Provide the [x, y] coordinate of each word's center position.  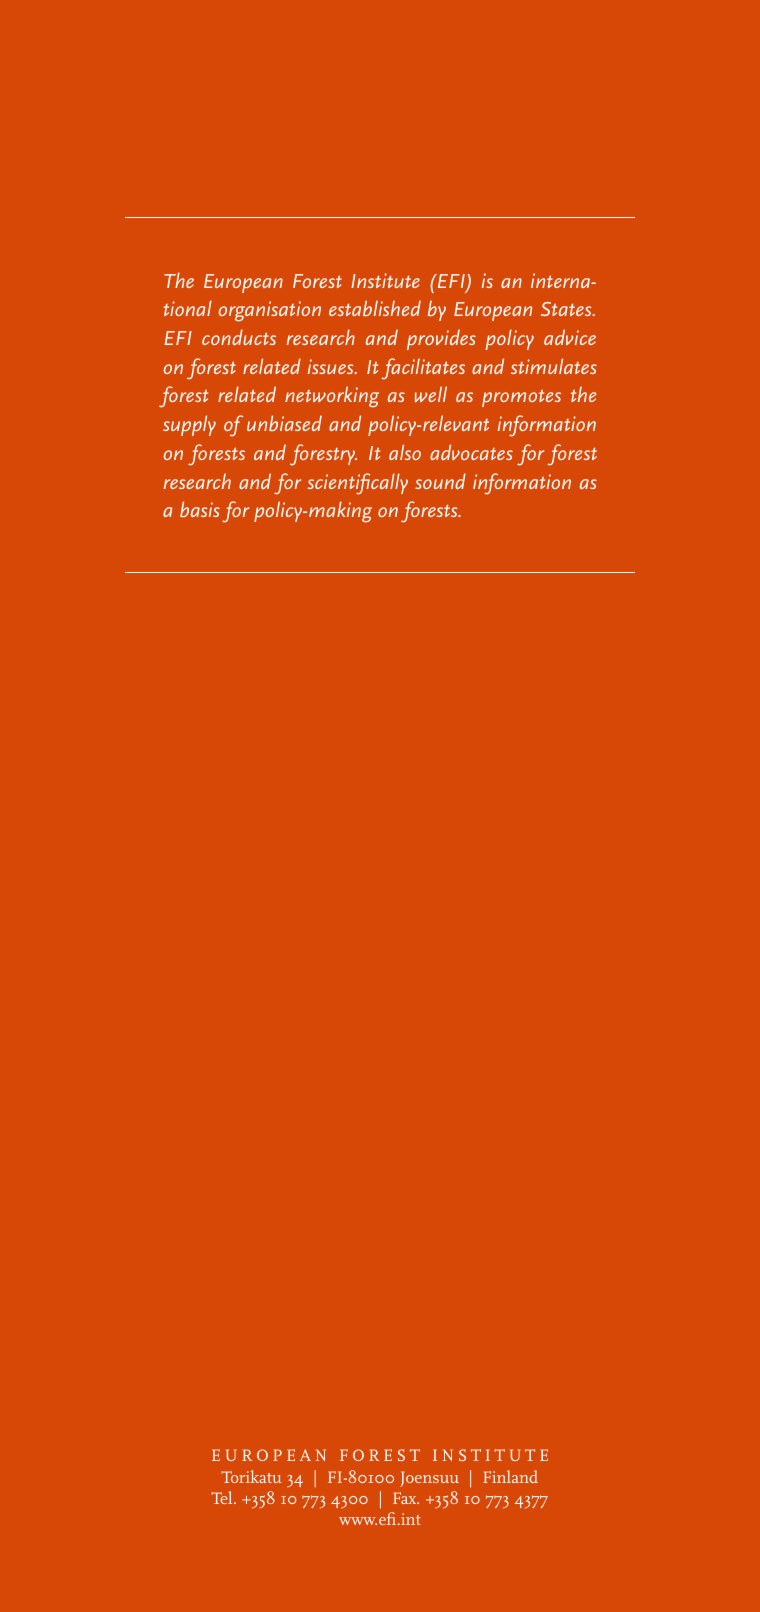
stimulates [554, 366]
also [405, 452]
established [375, 308]
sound [440, 481]
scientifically [358, 484]
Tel [223, 1497]
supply [189, 425]
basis [200, 509]
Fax [406, 1498]
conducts [239, 337]
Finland [510, 1476]
